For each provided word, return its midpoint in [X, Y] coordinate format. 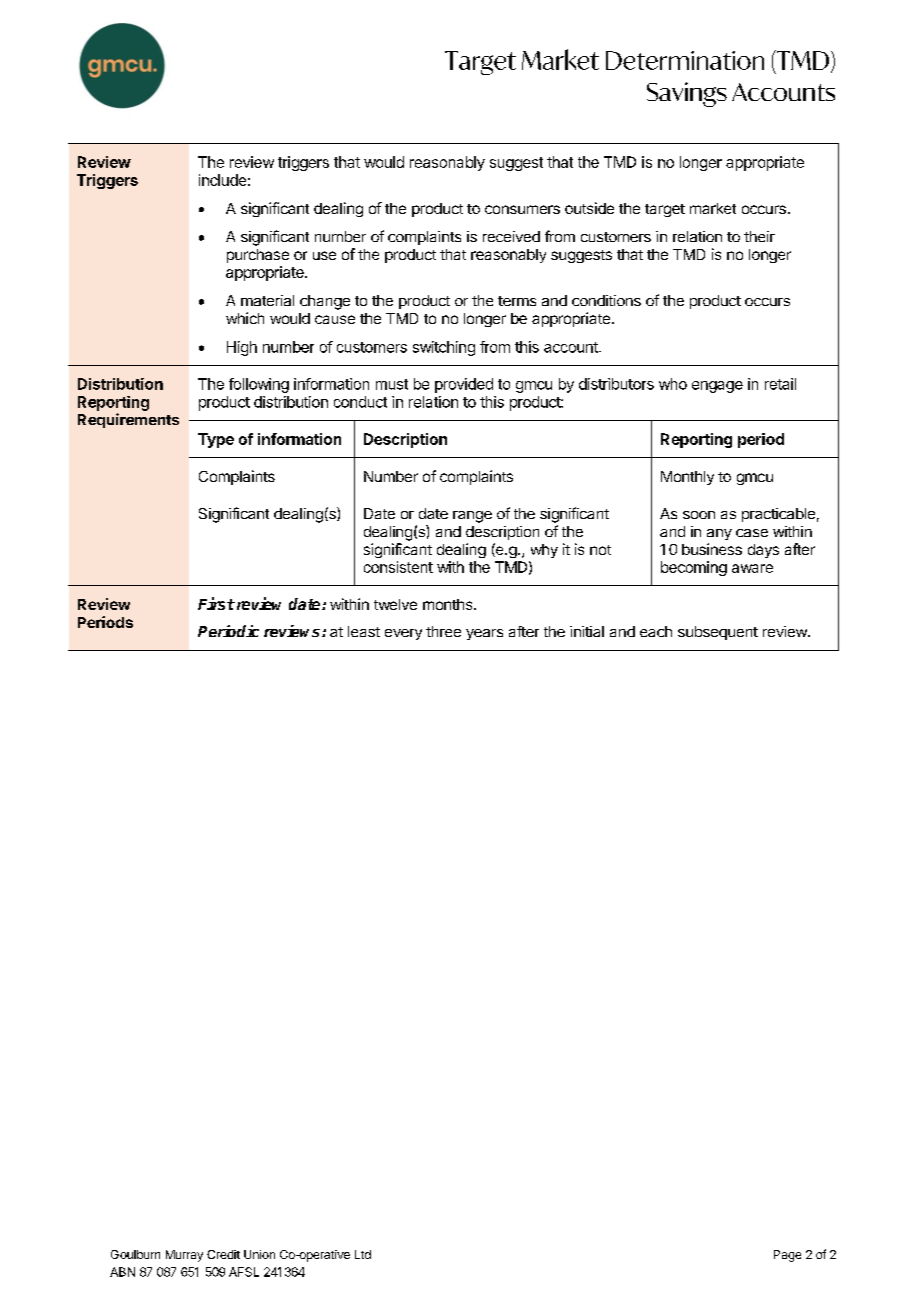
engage [717, 387]
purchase [258, 256]
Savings [687, 94]
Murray [184, 1256]
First [216, 603]
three [443, 631]
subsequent [718, 633]
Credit [223, 1254]
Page [787, 1256]
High [242, 348]
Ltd [363, 1254]
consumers [522, 209]
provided [464, 385]
